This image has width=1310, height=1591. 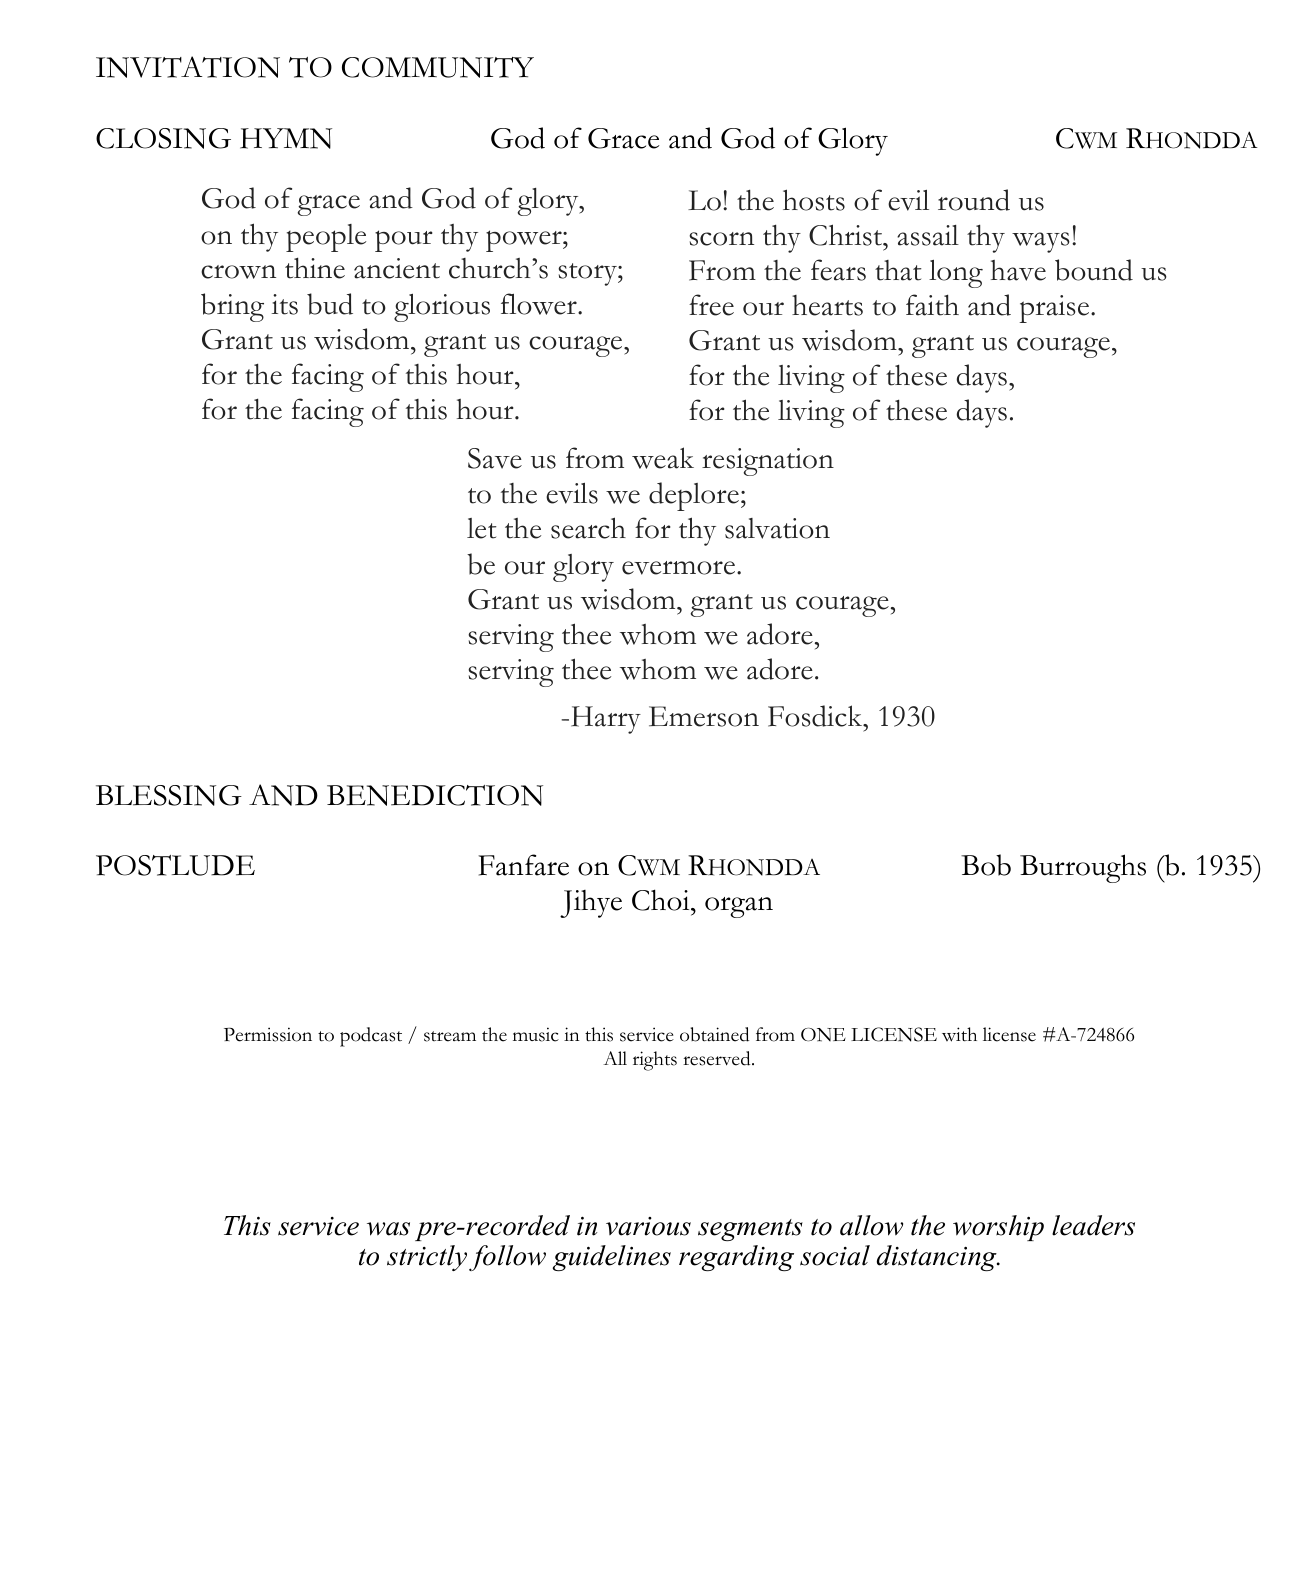 What do you see at coordinates (662, 900) in the image?
I see `Choi` at bounding box center [662, 900].
